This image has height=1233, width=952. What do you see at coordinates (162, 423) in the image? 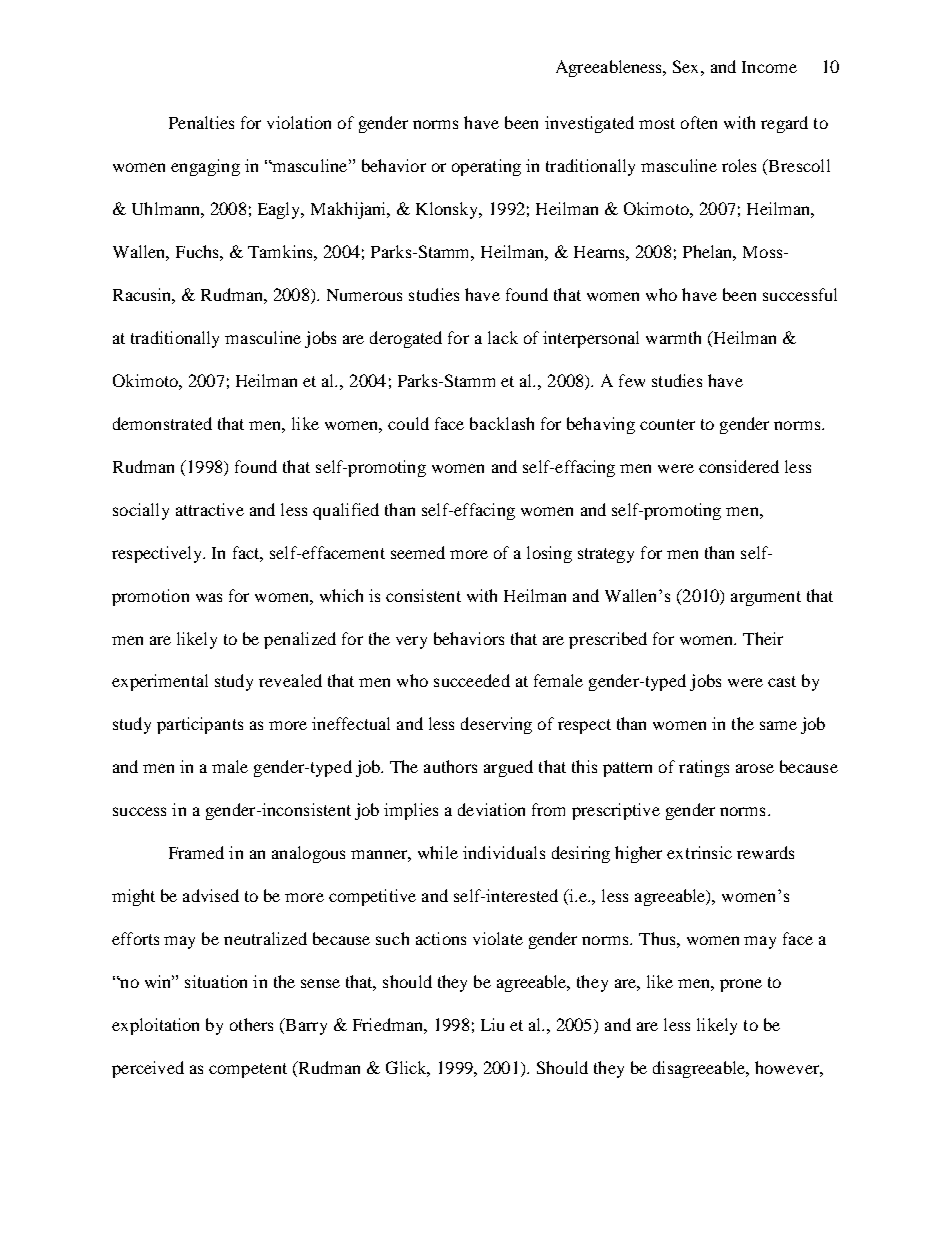
I see `demonstrated` at bounding box center [162, 423].
